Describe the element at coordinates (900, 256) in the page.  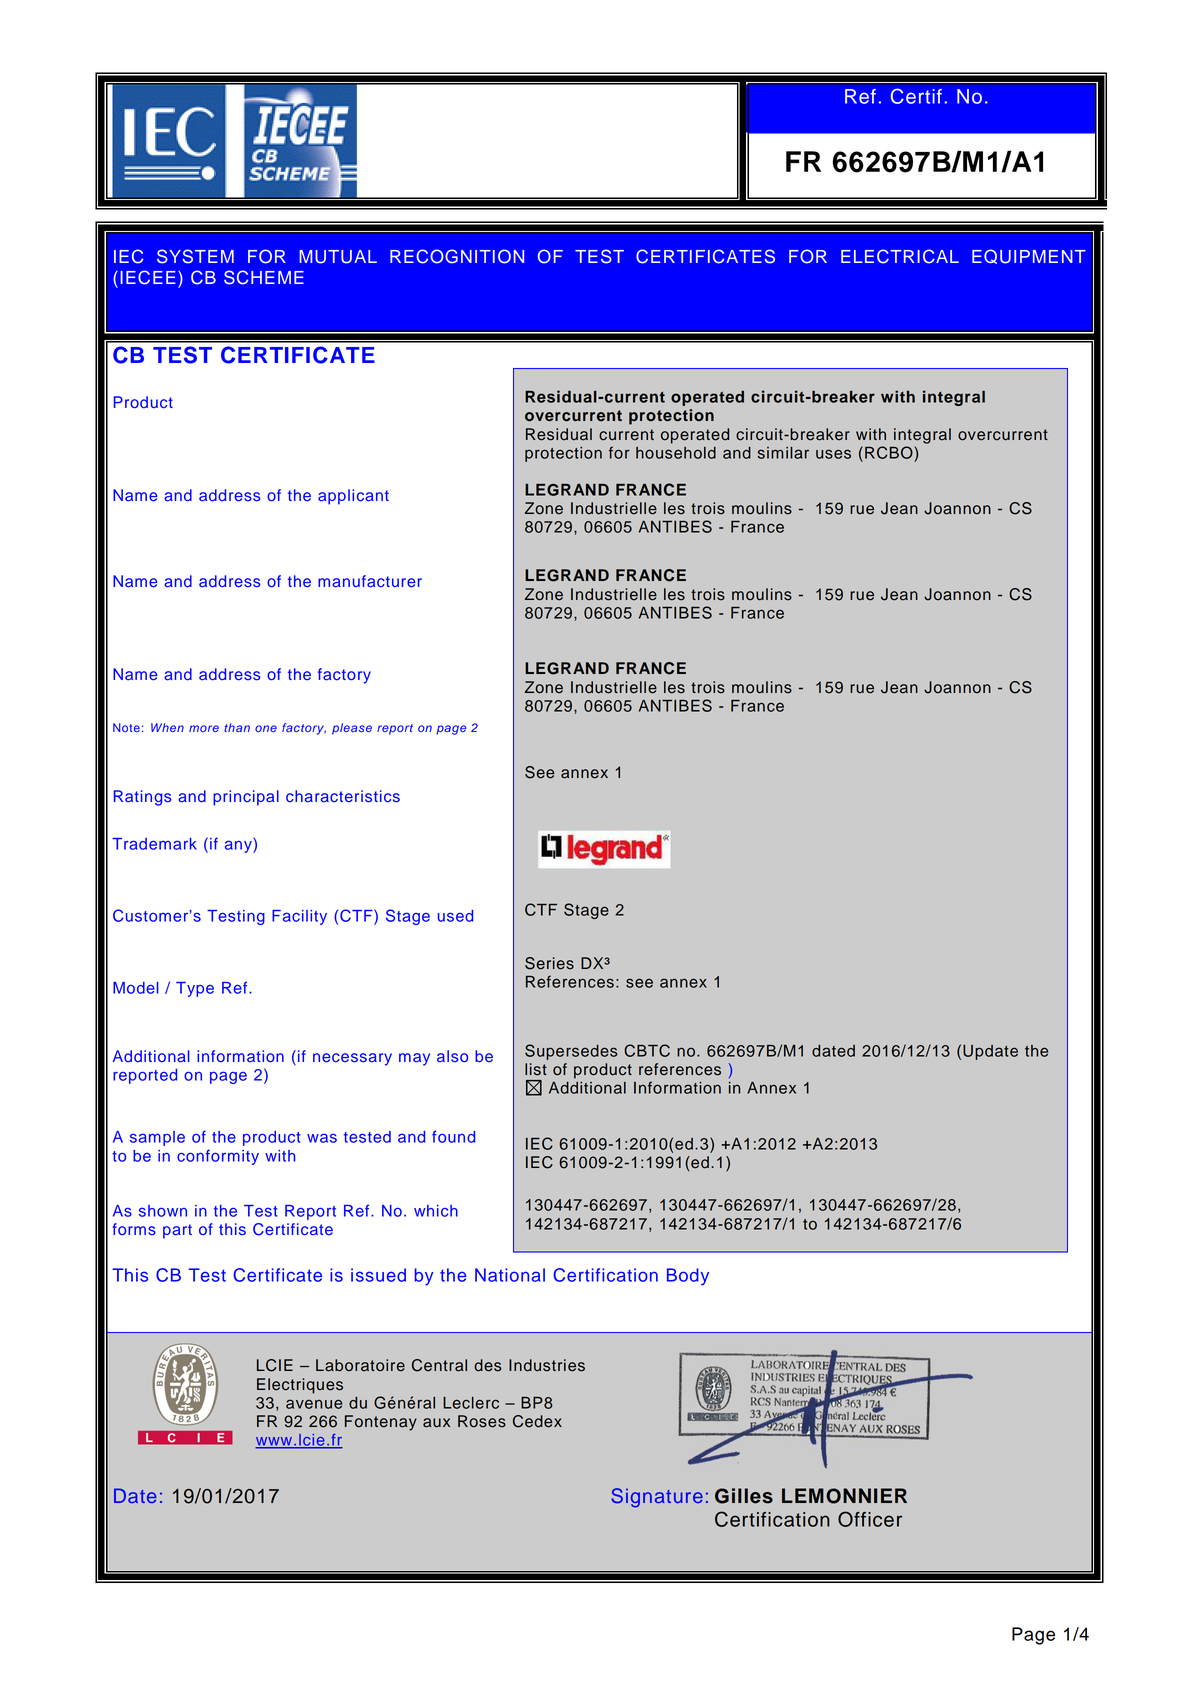
I see `ELECTRICAL` at that location.
